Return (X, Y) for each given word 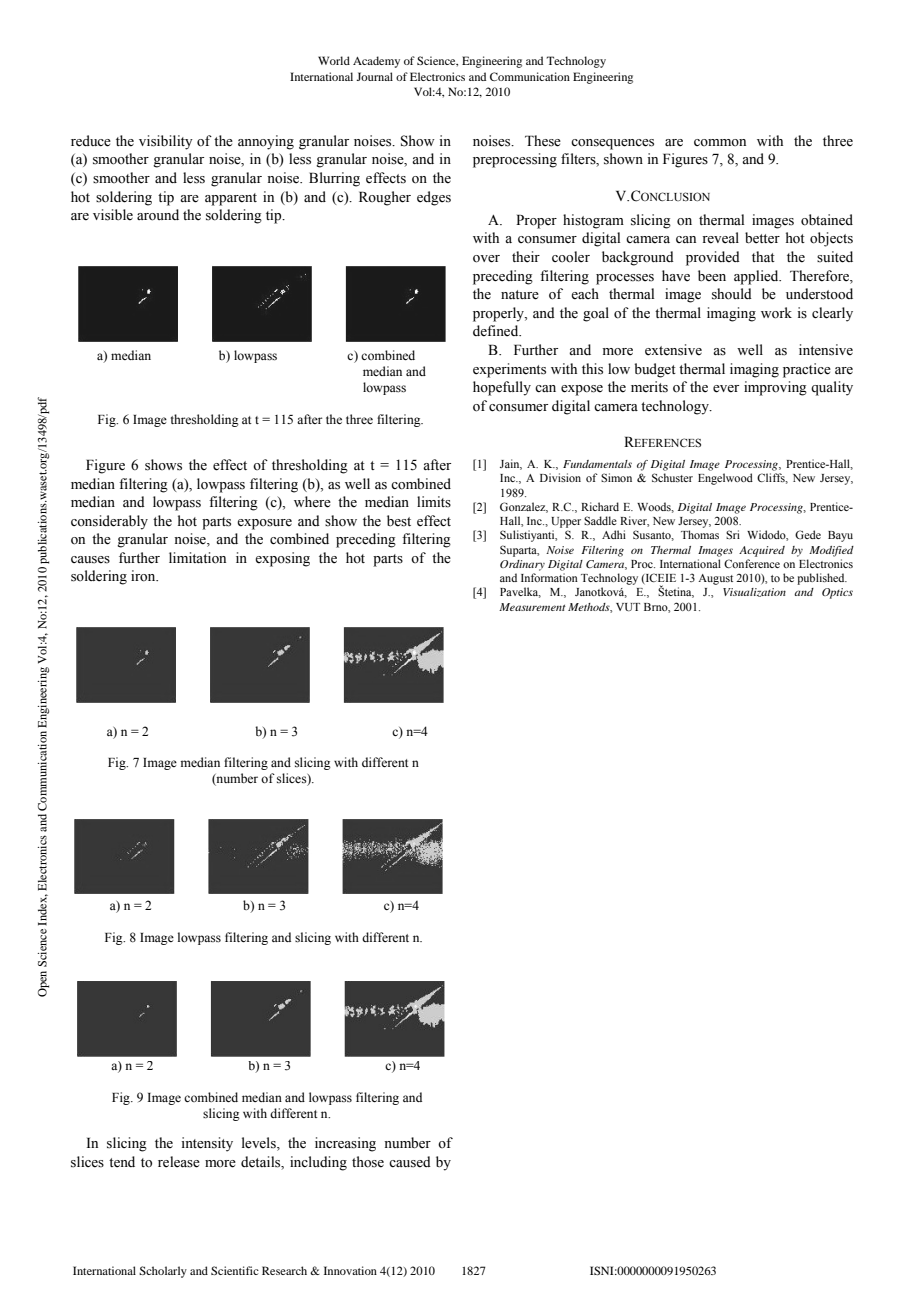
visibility (166, 142)
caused (410, 1162)
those (368, 1162)
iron (144, 576)
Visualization (754, 592)
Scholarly (163, 1272)
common (720, 142)
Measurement (532, 607)
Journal (374, 76)
